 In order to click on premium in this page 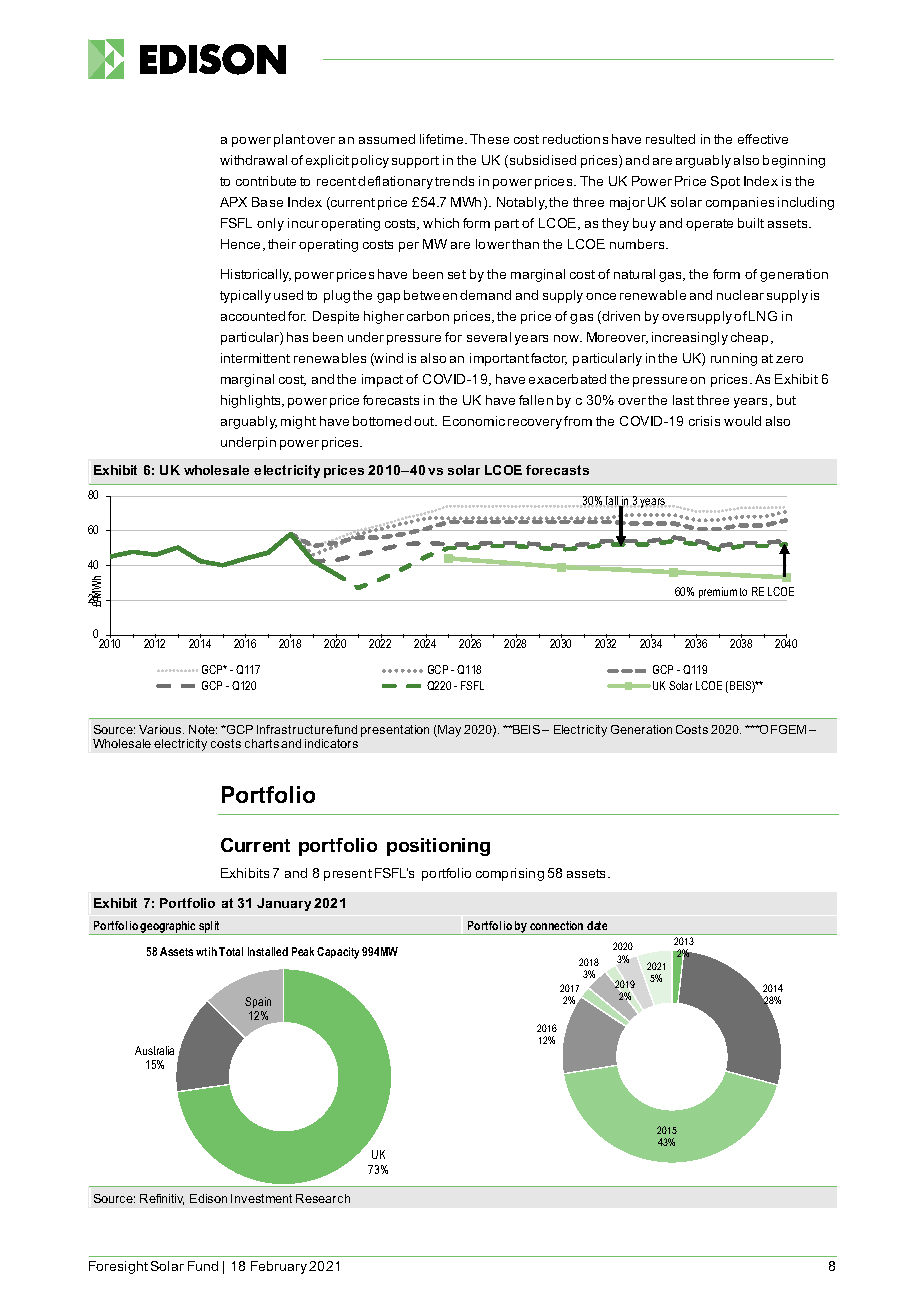, I will do `click(717, 594)`.
